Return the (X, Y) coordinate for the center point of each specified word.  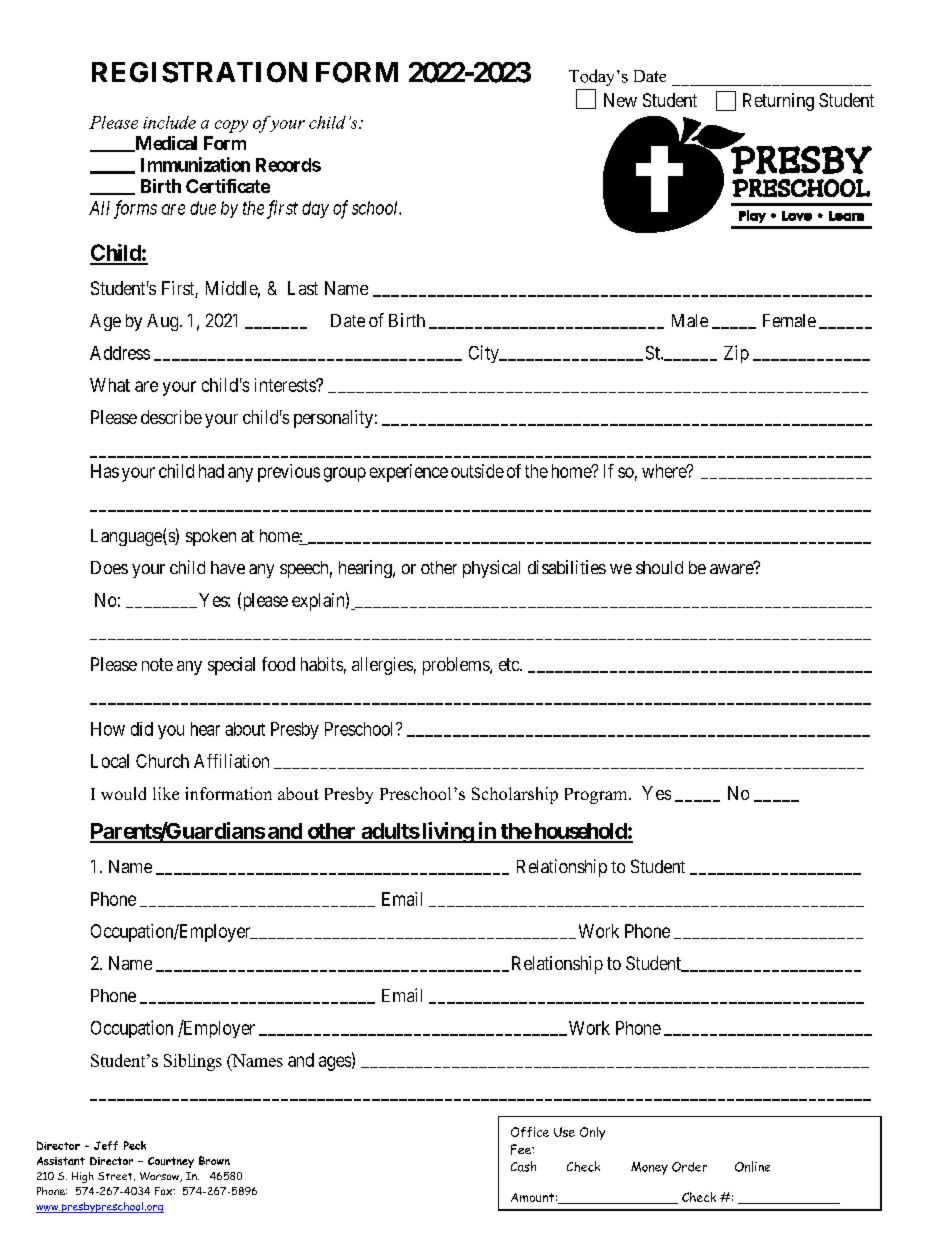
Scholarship (515, 795)
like (166, 793)
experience (409, 473)
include (169, 122)
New (620, 100)
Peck (135, 1145)
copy (231, 126)
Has (105, 471)
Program (597, 796)
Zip (736, 354)
